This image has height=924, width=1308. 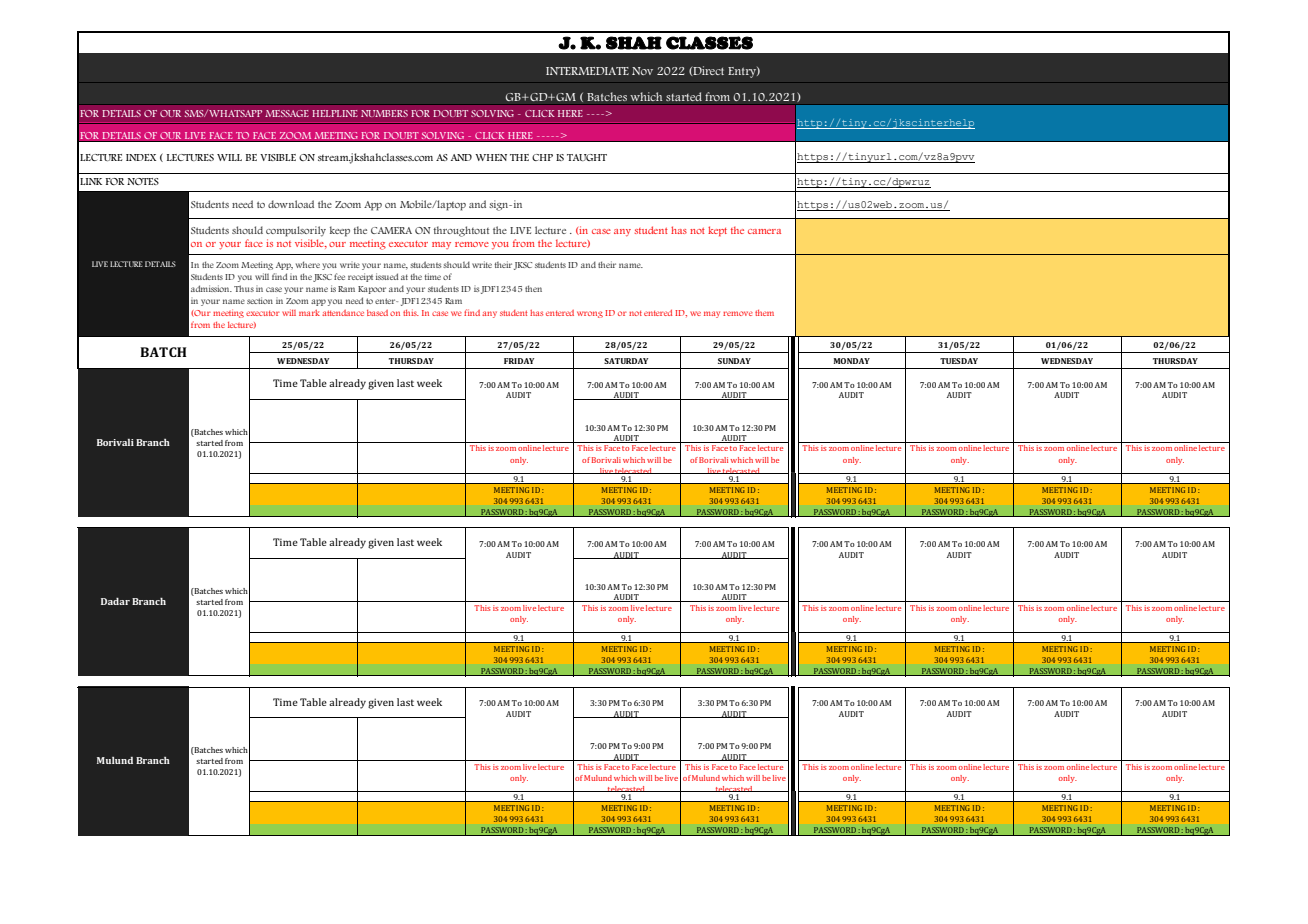 What do you see at coordinates (642, 71) in the image?
I see `Nov` at bounding box center [642, 71].
